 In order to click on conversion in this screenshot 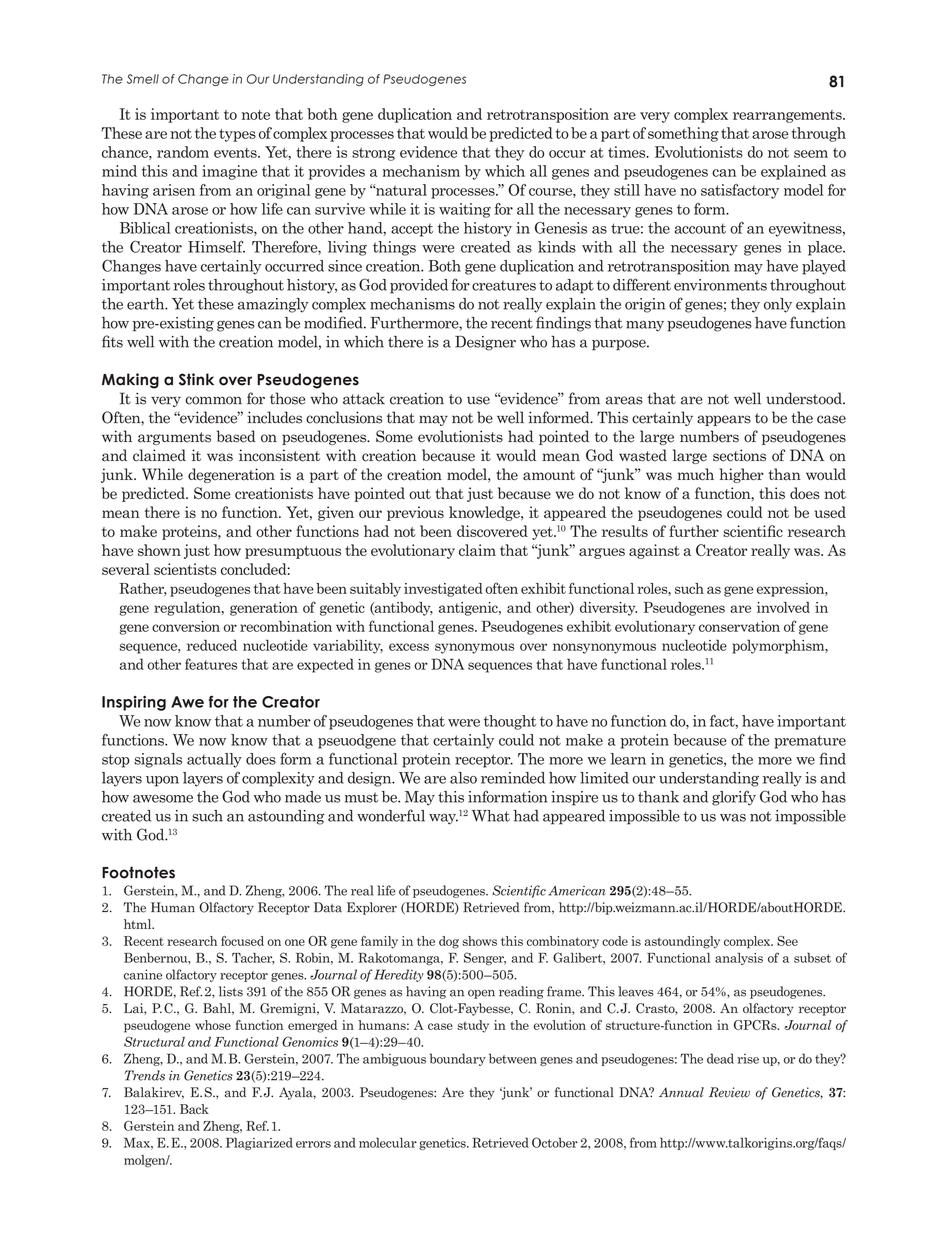, I will do `click(186, 626)`.
